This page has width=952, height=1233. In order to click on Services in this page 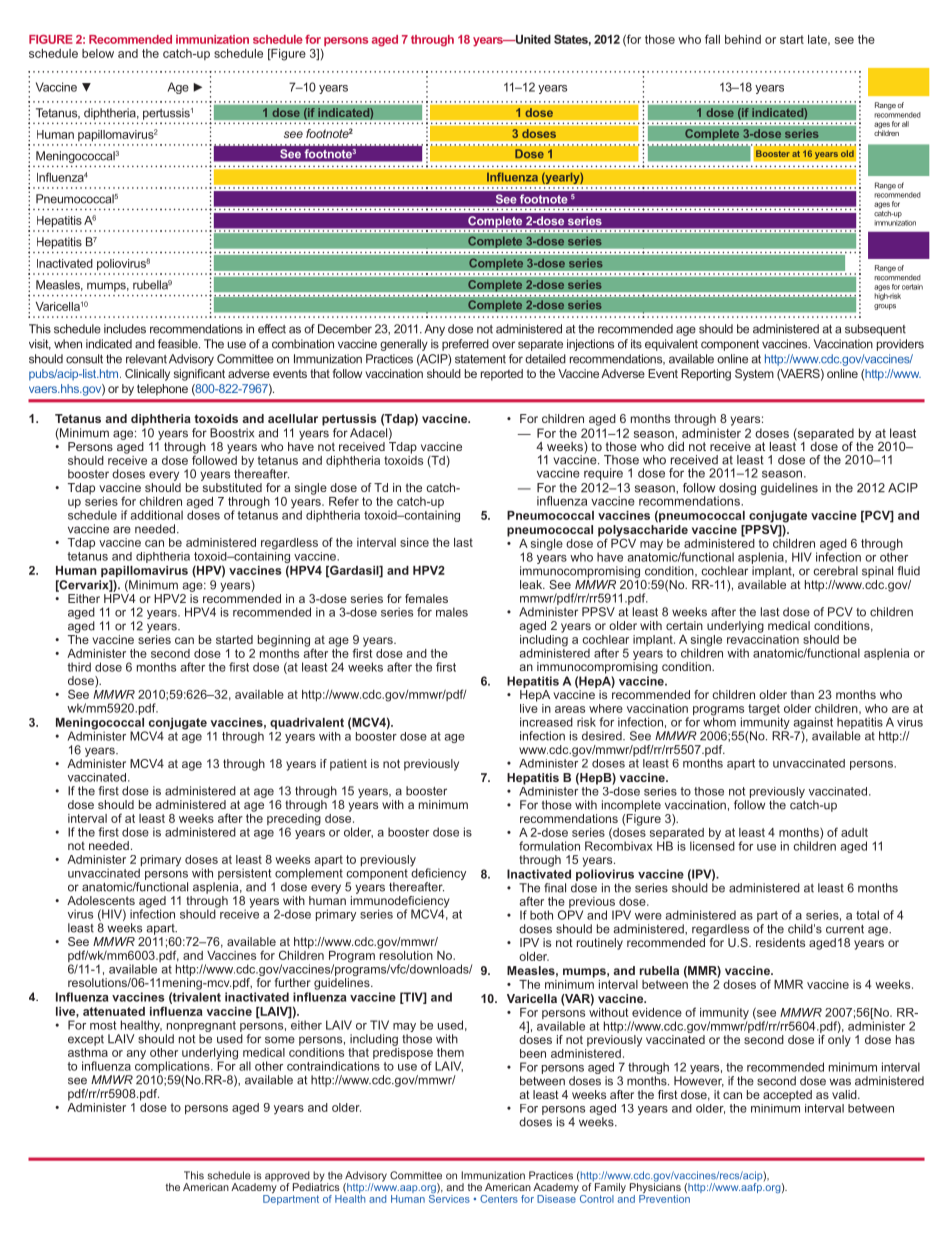, I will do `click(449, 1197)`.
